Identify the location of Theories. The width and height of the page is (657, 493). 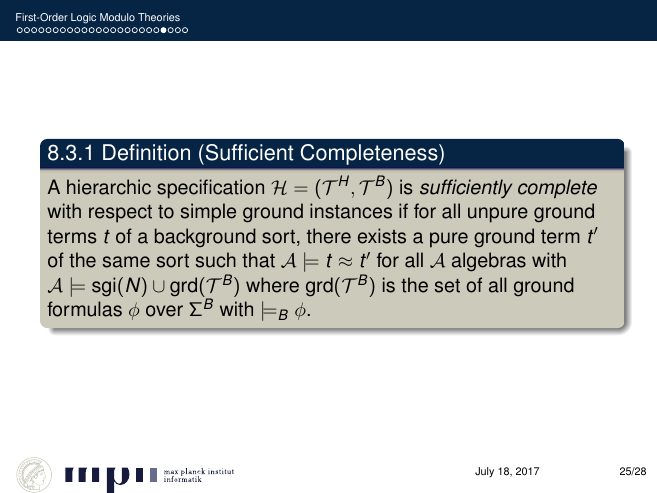
(159, 17).
